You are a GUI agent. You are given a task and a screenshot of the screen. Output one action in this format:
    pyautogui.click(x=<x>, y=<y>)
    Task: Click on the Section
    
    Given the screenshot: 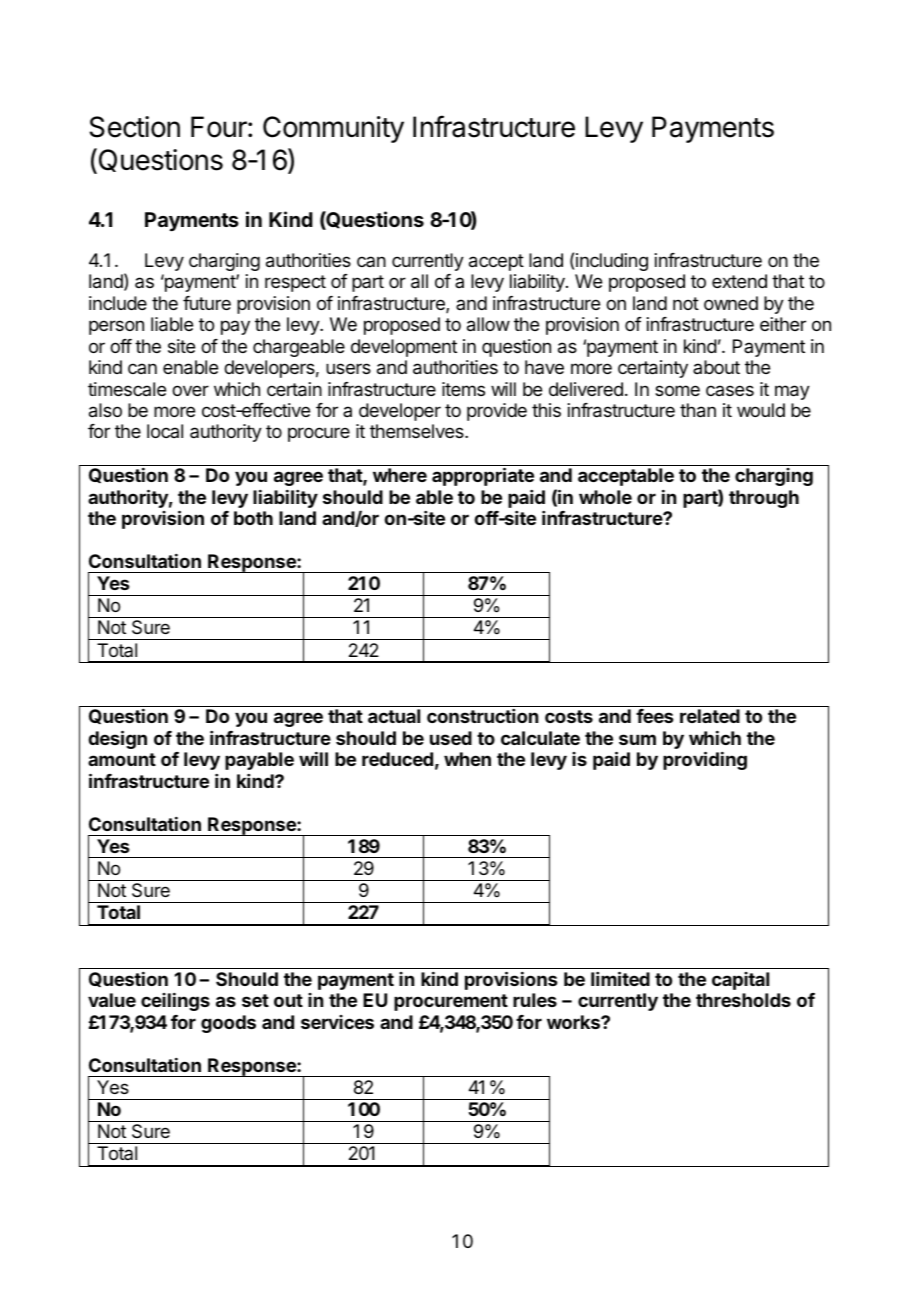 What is the action you would take?
    pyautogui.click(x=135, y=127)
